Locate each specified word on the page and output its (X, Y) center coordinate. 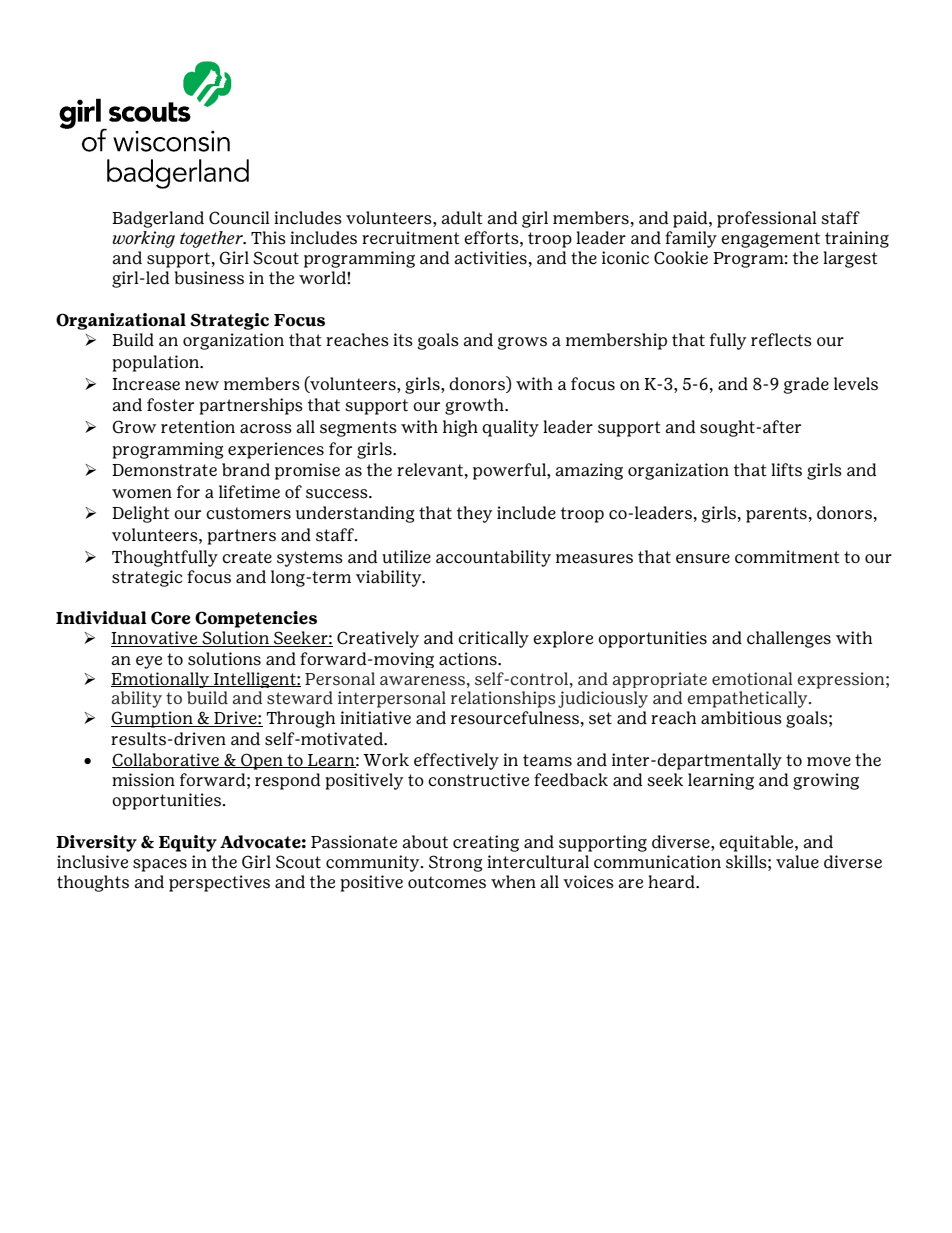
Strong (455, 863)
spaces (160, 865)
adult (462, 218)
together (212, 239)
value (797, 862)
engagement (770, 240)
